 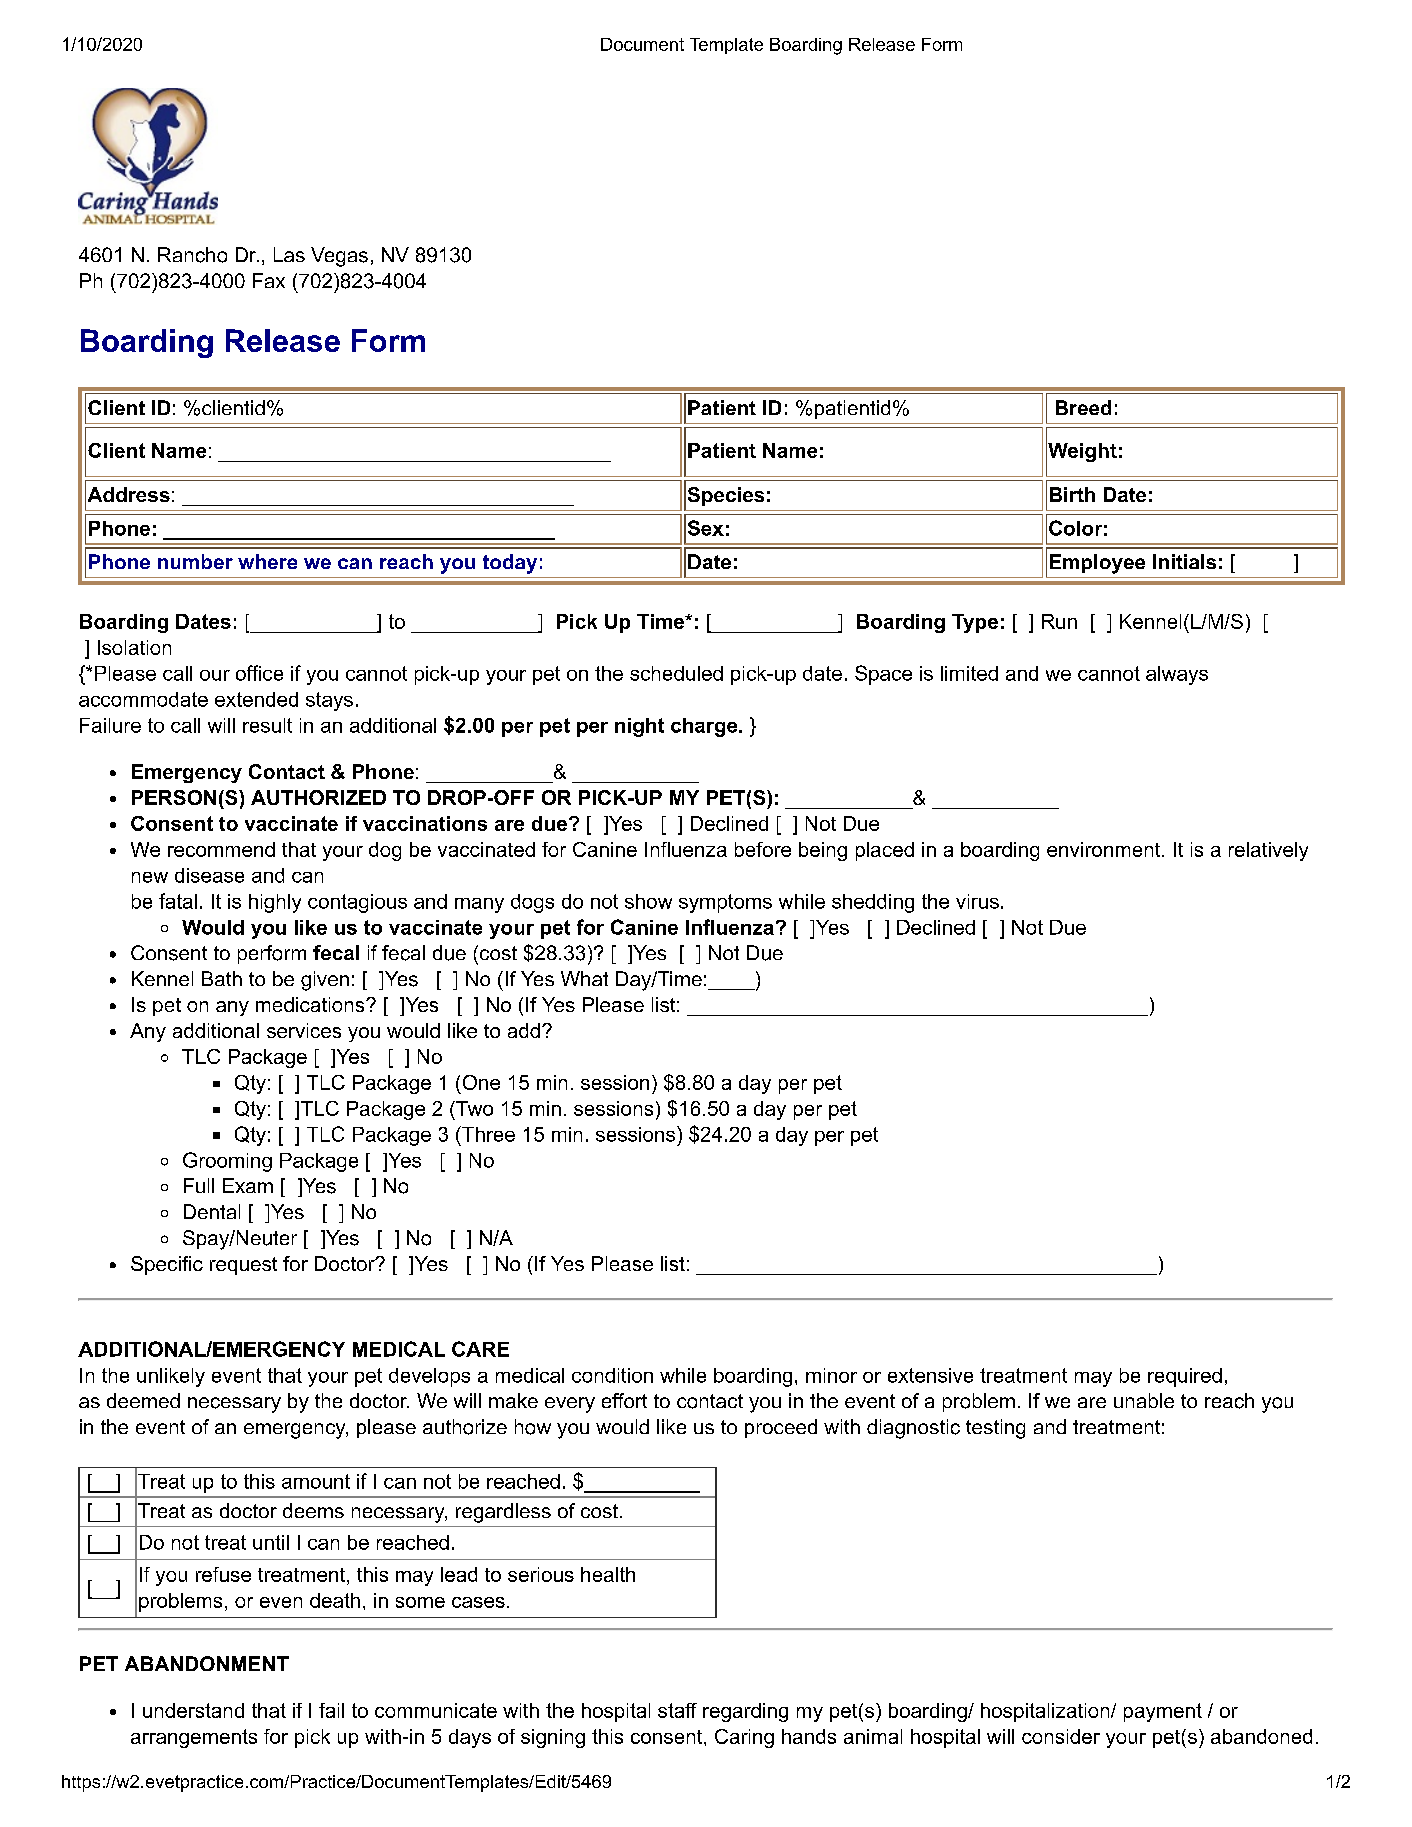 What do you see at coordinates (1185, 1377) in the screenshot?
I see `required` at bounding box center [1185, 1377].
